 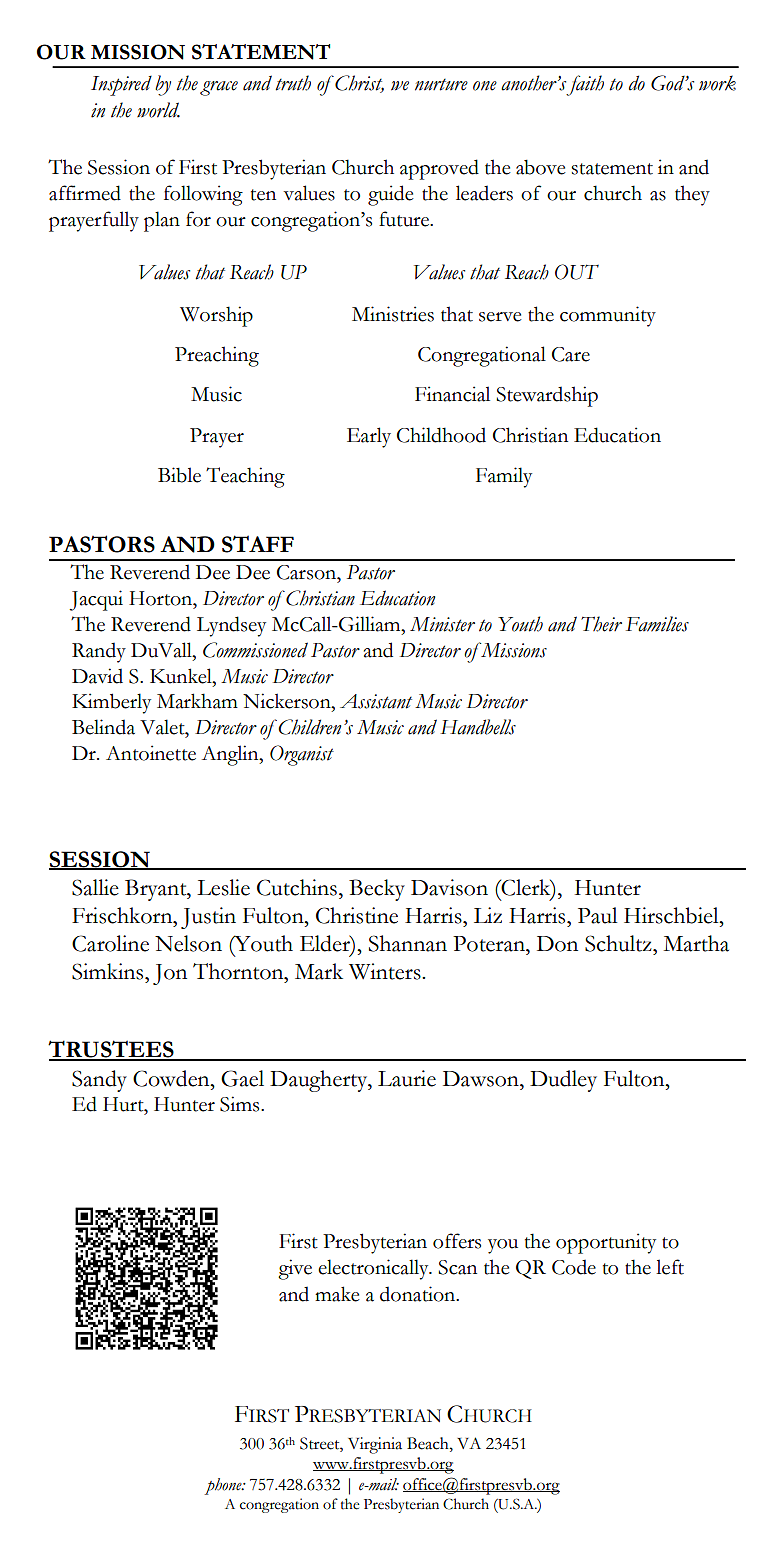 I want to click on nurture, so click(x=441, y=85).
